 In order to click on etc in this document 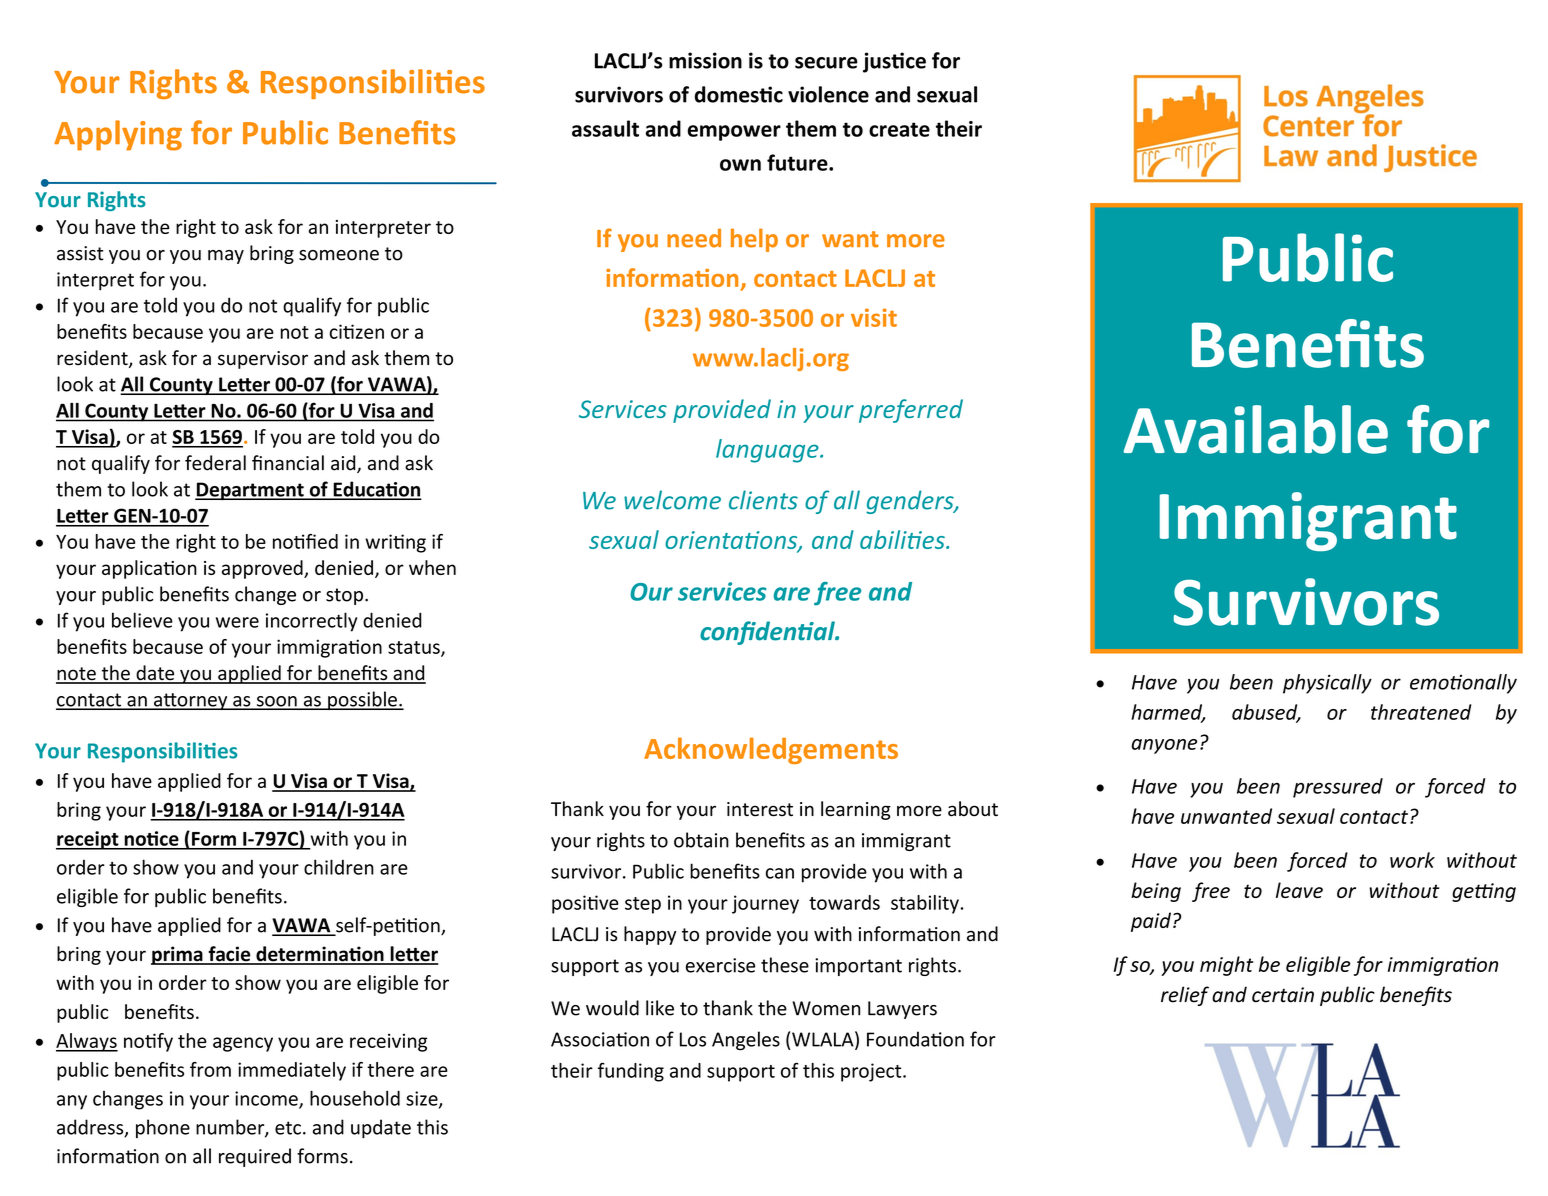, I will do `click(288, 1128)`.
